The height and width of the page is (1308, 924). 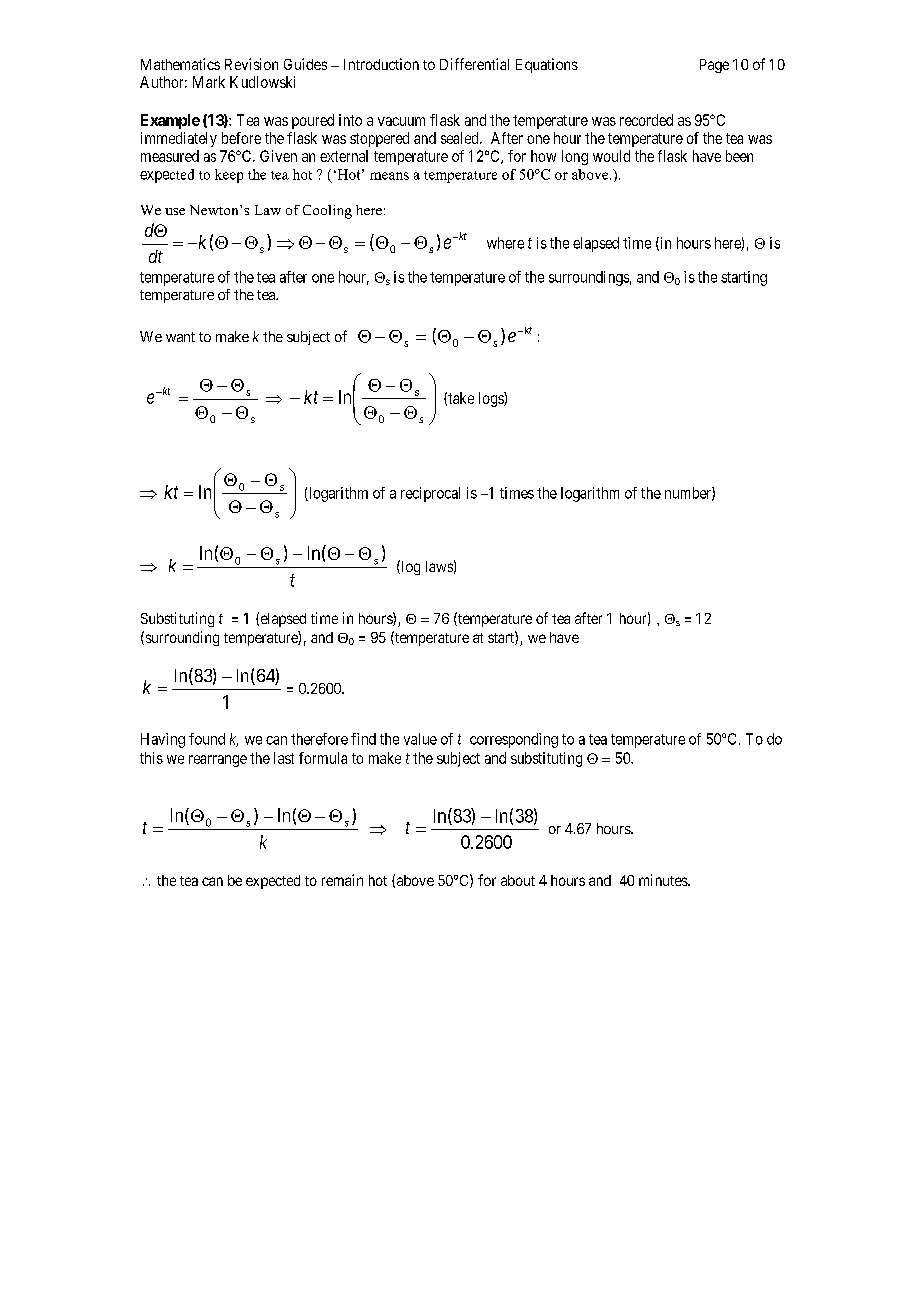 What do you see at coordinates (492, 399) in the page?
I see `logs` at bounding box center [492, 399].
